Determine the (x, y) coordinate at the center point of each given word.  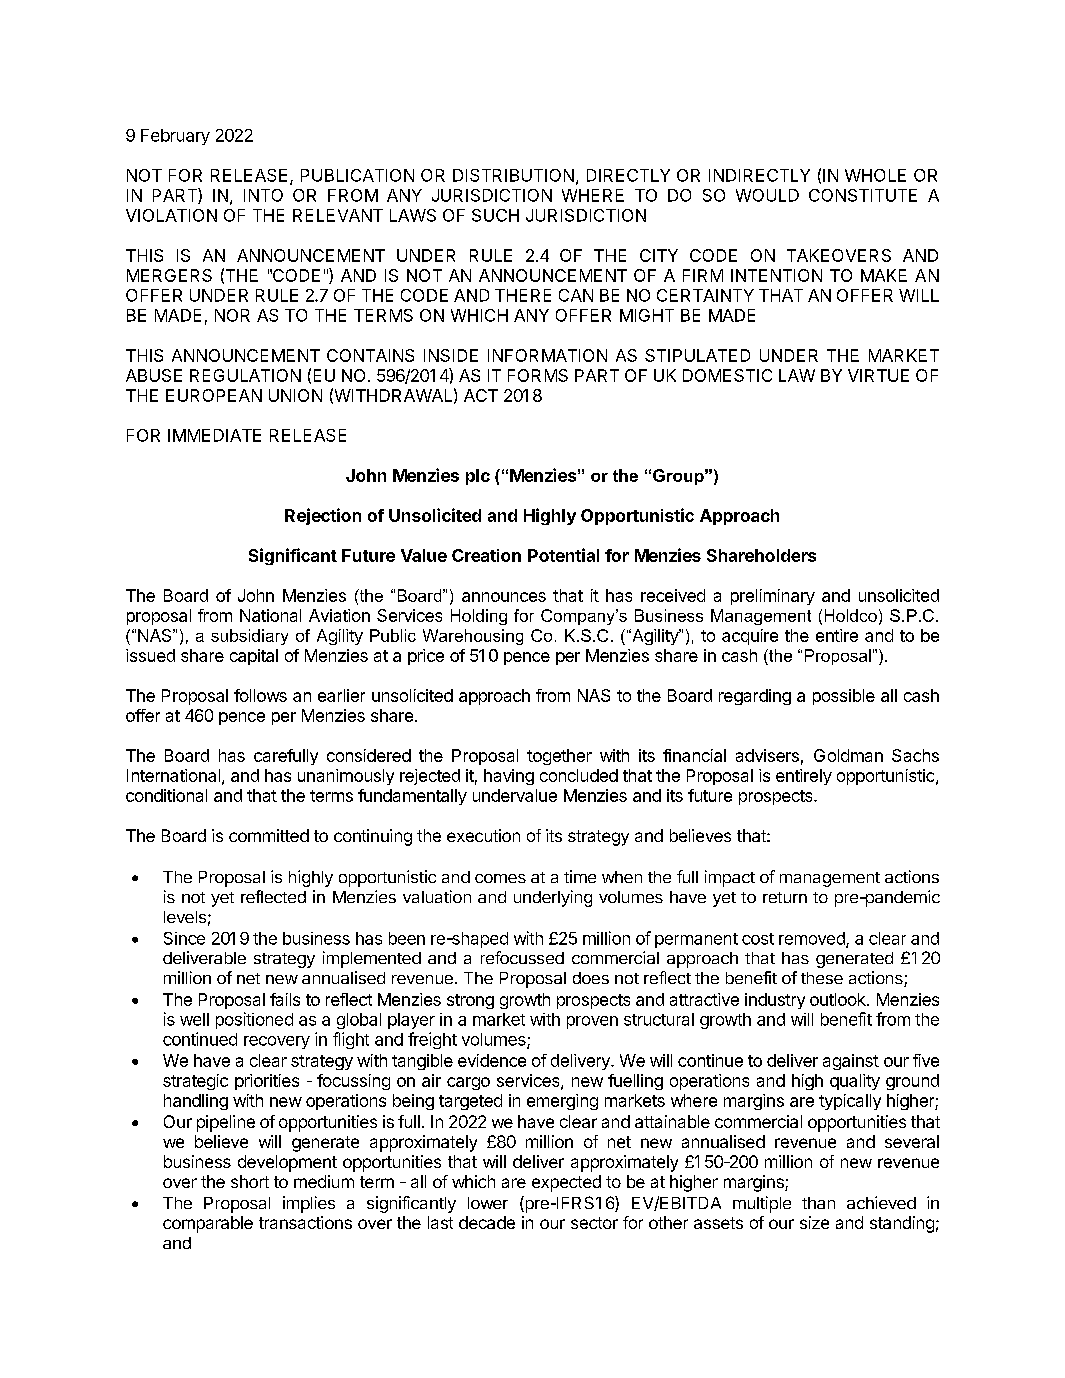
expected (566, 1183)
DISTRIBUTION (513, 175)
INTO (263, 195)
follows (260, 695)
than (818, 1203)
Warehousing (473, 637)
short (250, 1181)
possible (844, 697)
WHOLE (875, 175)
